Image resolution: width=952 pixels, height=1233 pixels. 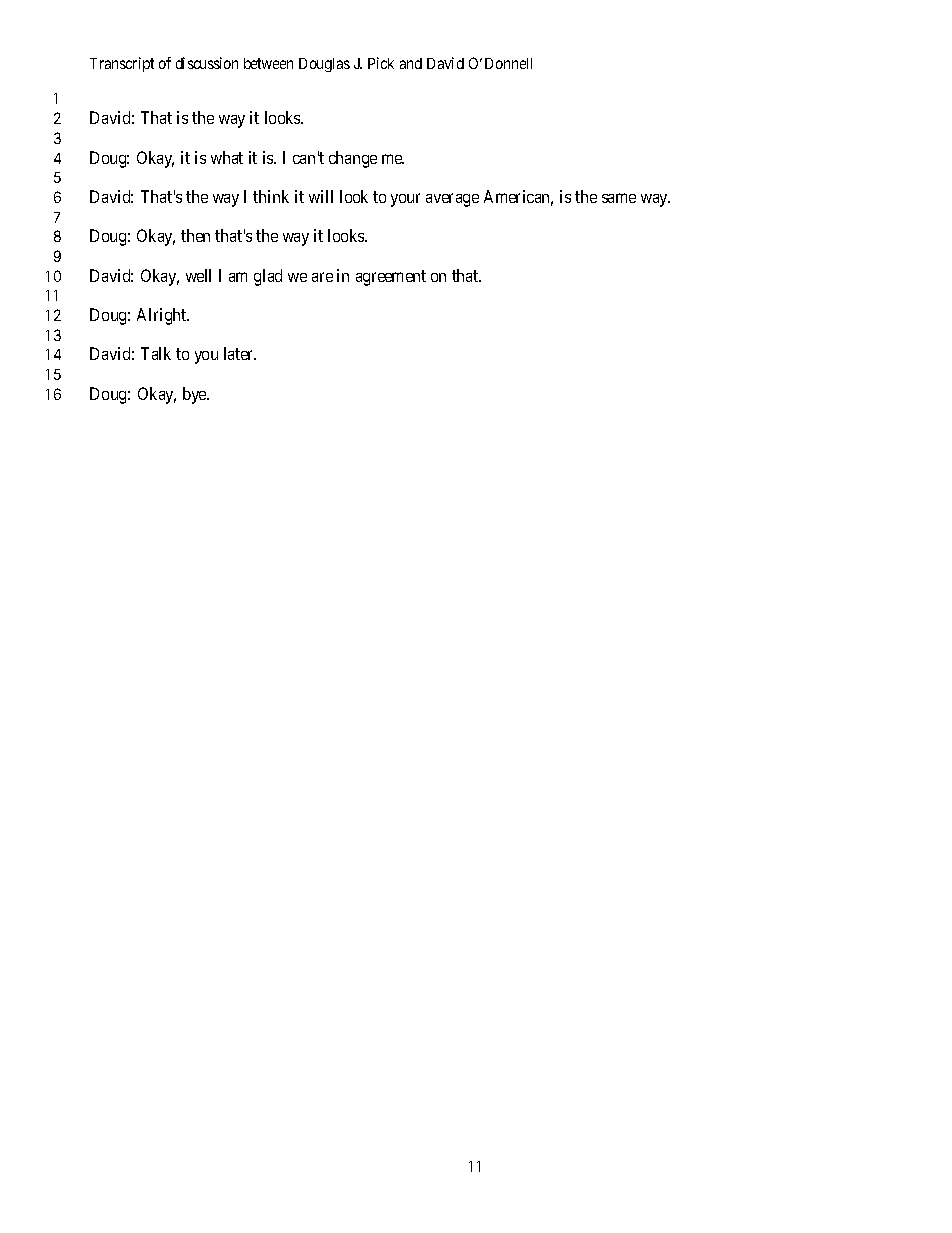 What do you see at coordinates (196, 395) in the document?
I see `bye` at bounding box center [196, 395].
